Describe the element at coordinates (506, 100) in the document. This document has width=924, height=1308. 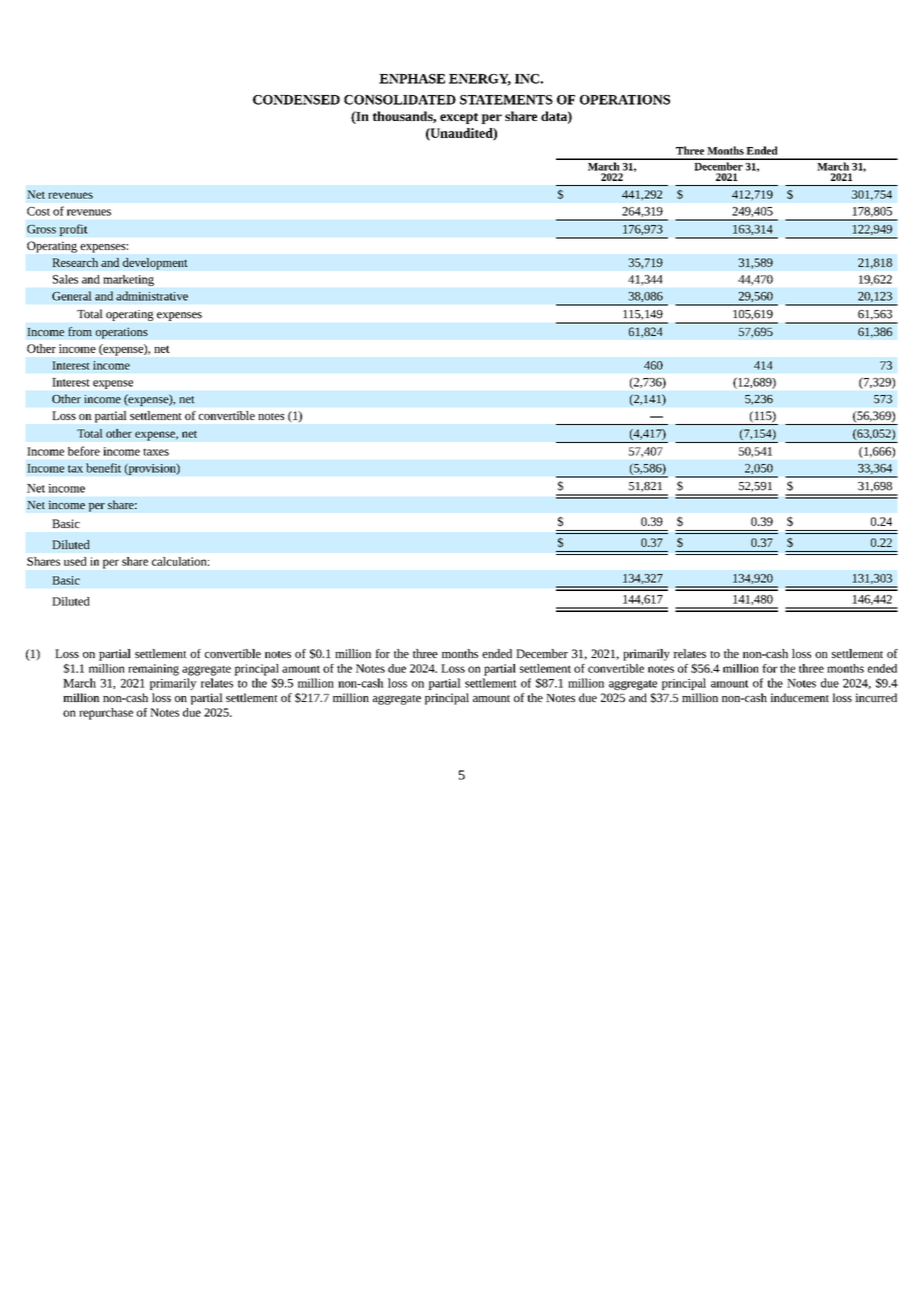
I see `STATEMENTS` at that location.
